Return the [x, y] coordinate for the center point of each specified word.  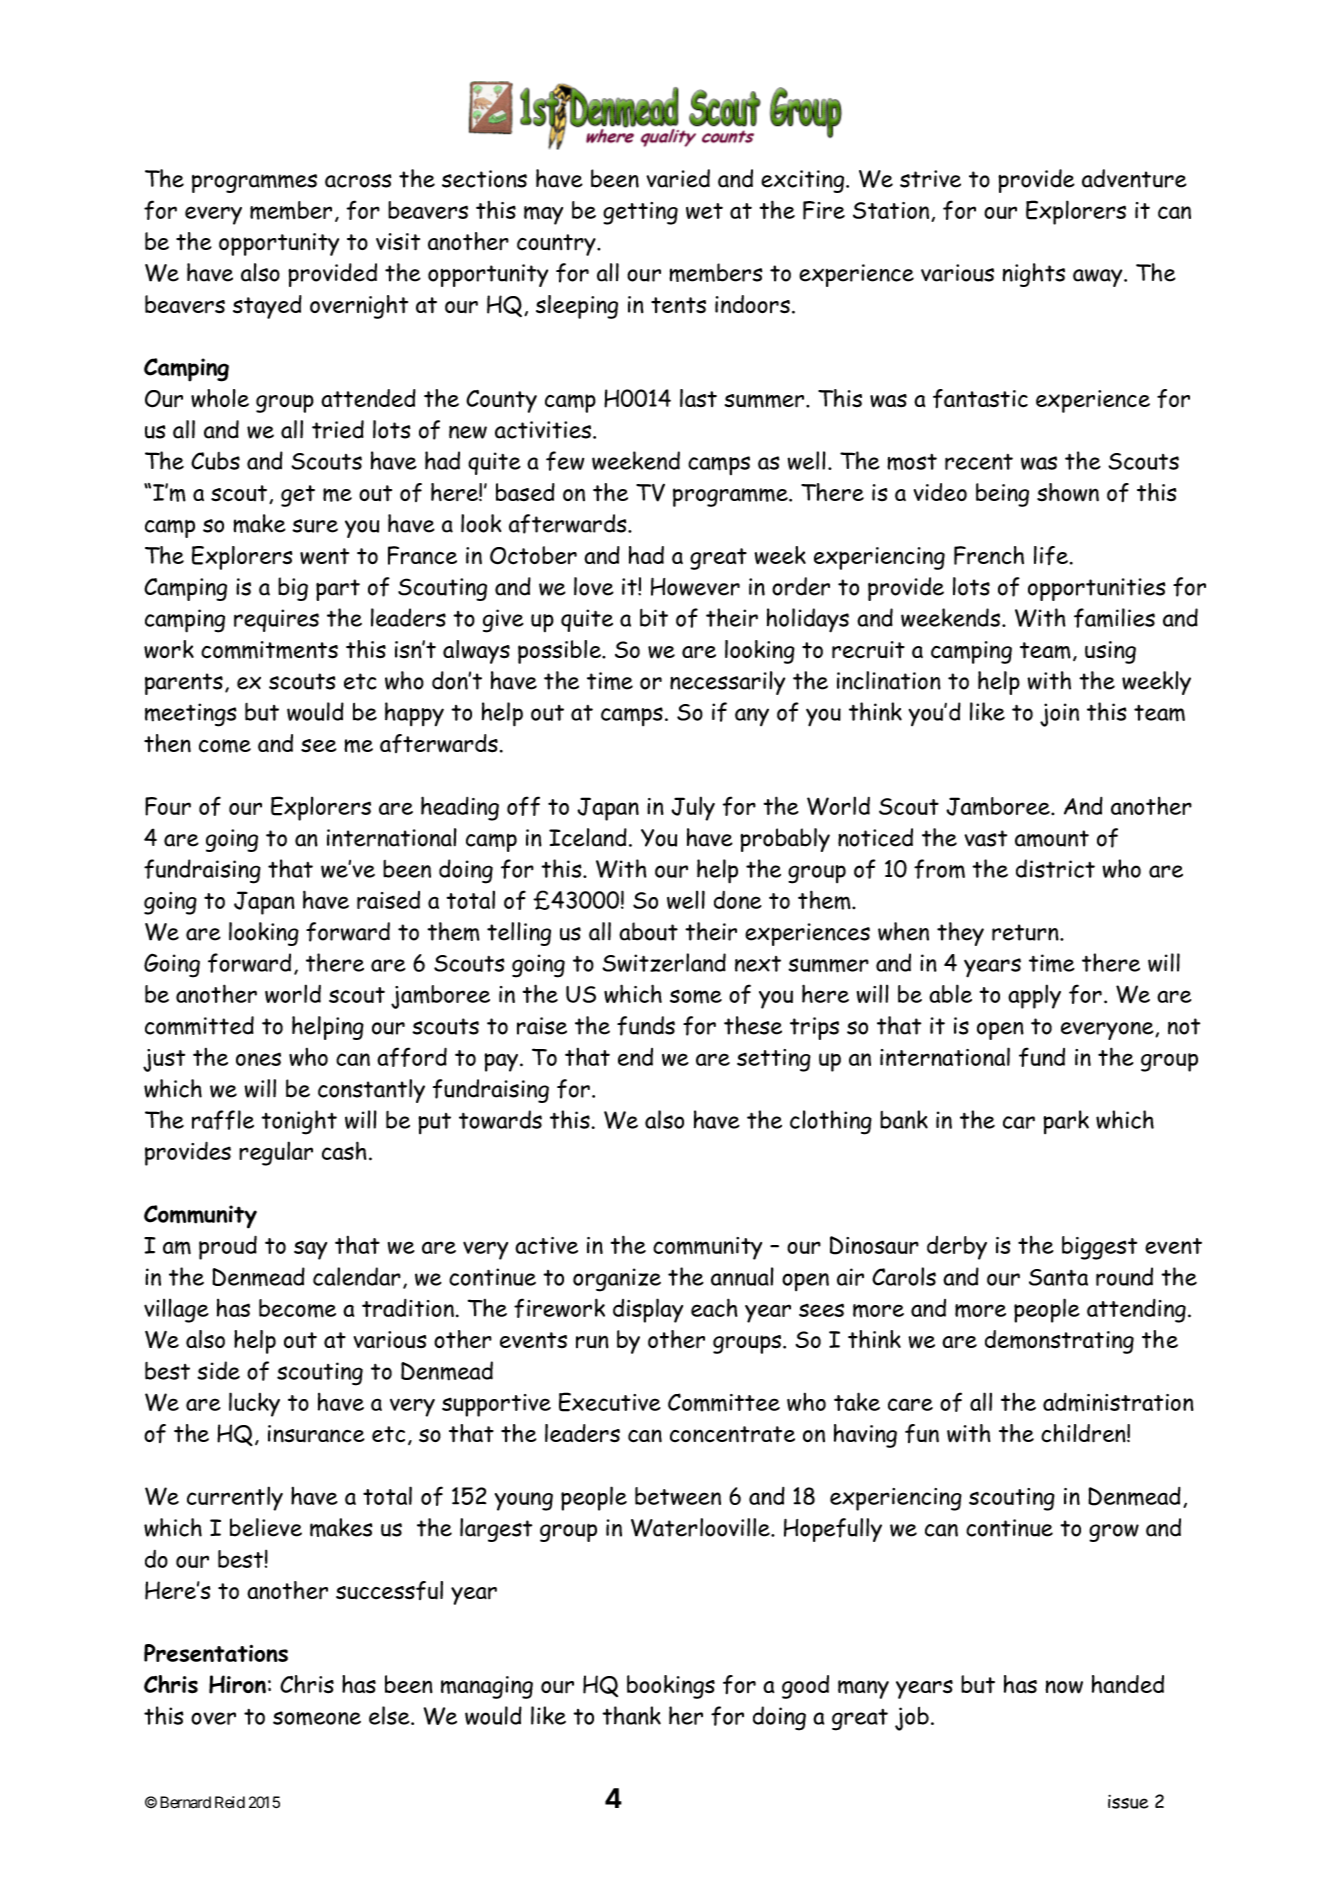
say [310, 1250]
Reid [230, 1802]
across [358, 181]
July [693, 808]
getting [640, 213]
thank [631, 1715]
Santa [1058, 1277]
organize [617, 1280]
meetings [191, 715]
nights [1034, 275]
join [1059, 715]
